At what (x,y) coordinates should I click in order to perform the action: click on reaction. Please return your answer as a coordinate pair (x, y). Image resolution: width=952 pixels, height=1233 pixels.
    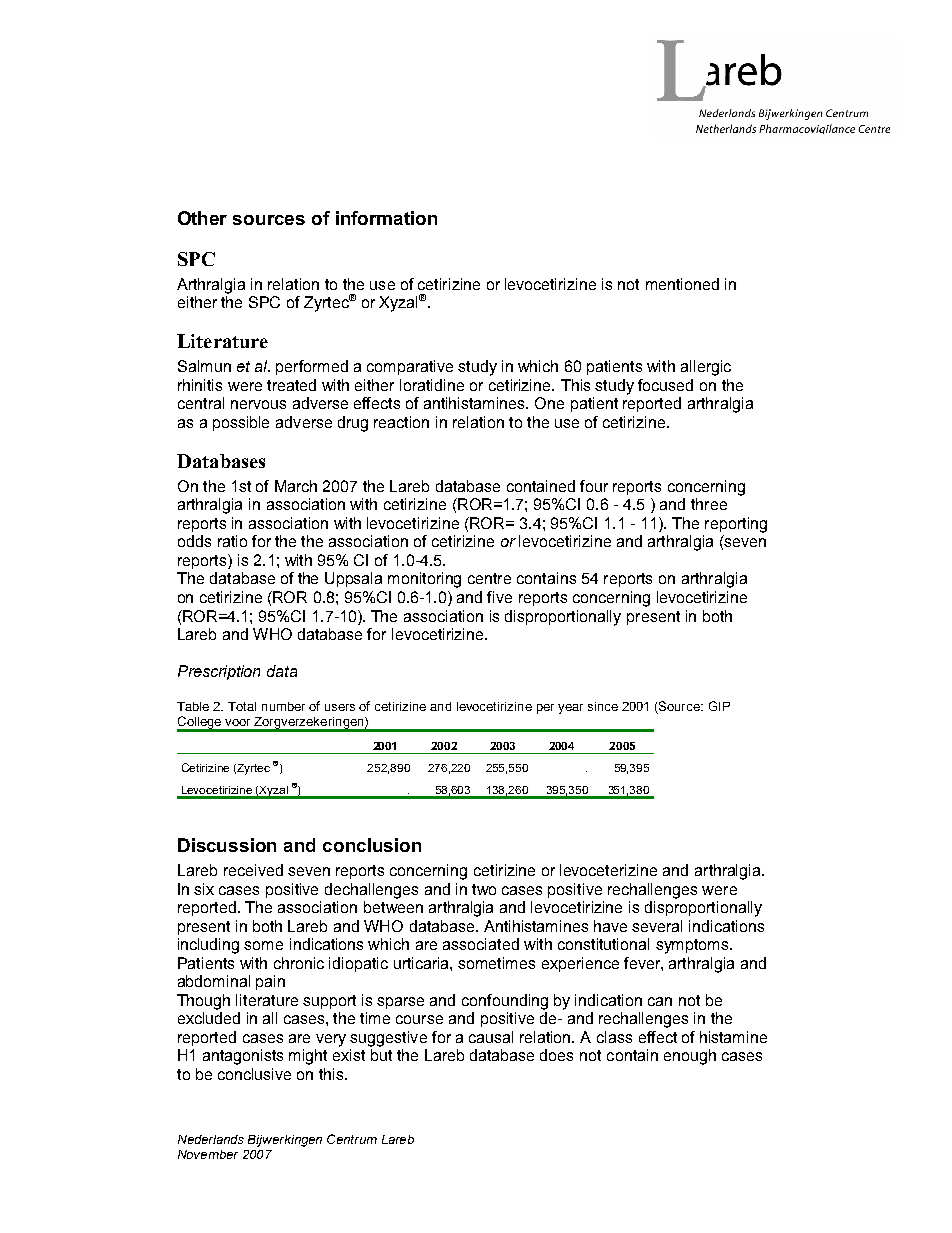
    Looking at the image, I should click on (401, 422).
